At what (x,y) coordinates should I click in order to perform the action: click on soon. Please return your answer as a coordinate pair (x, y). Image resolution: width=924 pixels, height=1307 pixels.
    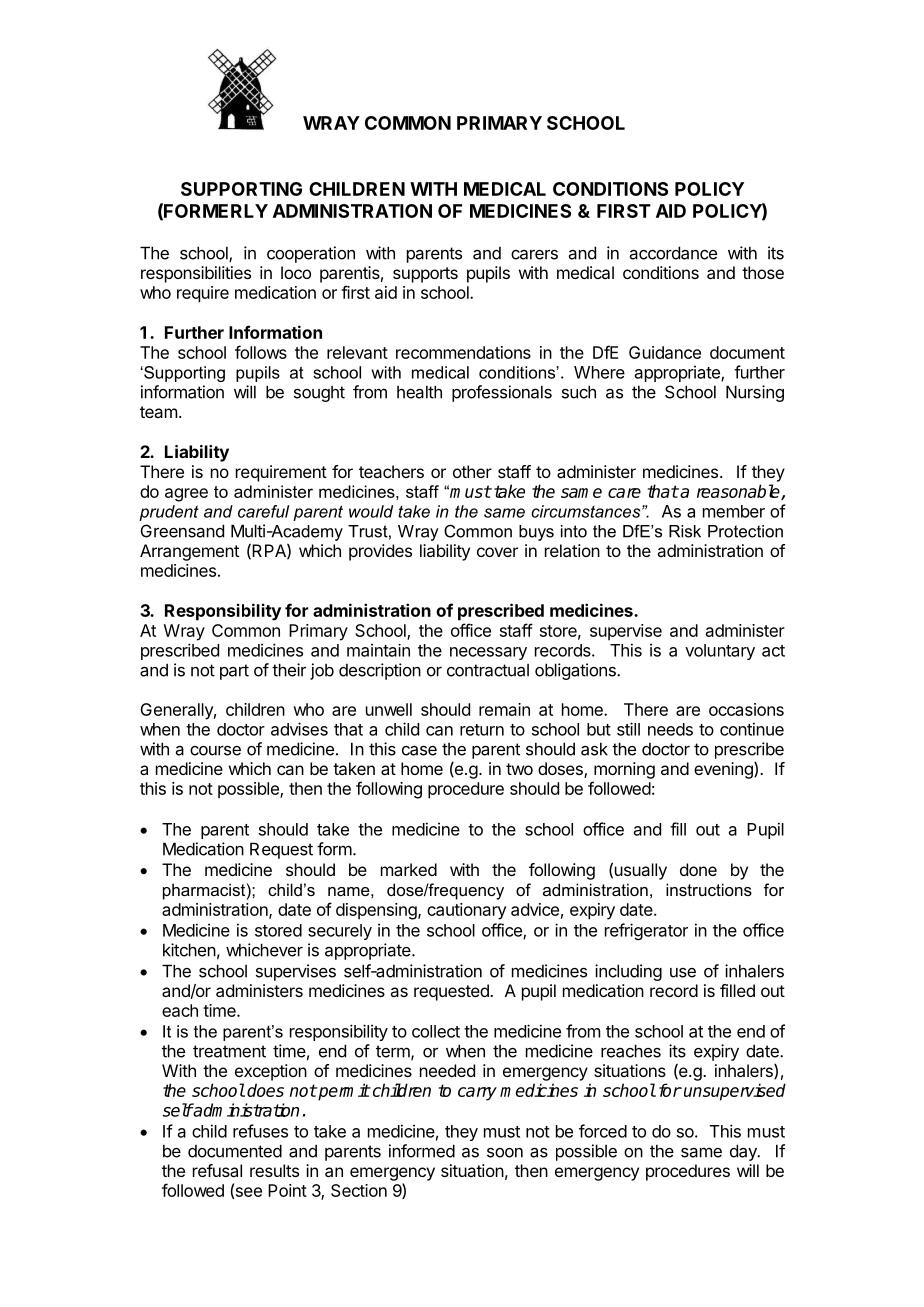
    Looking at the image, I should click on (505, 1153).
